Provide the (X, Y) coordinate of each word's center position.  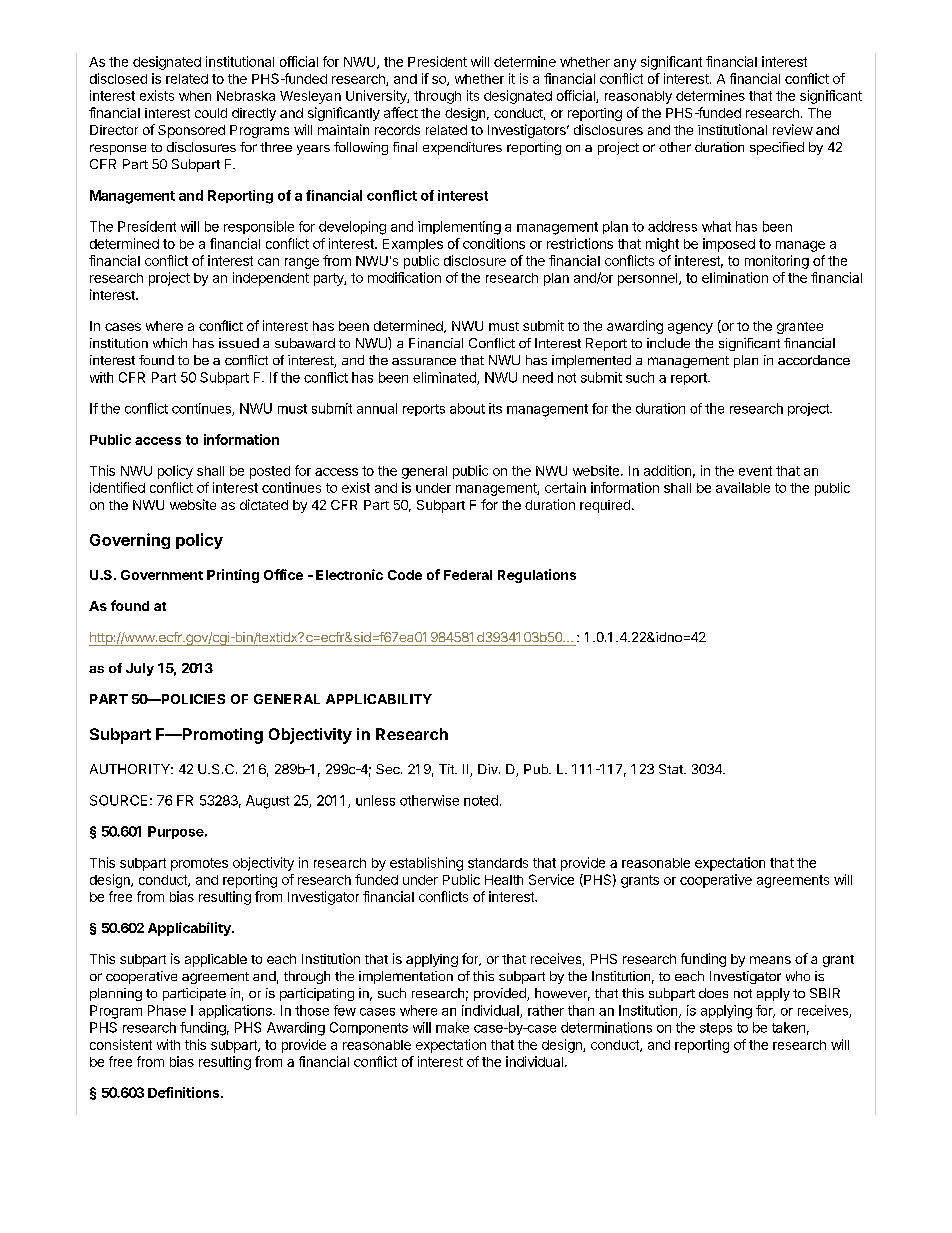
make (452, 1027)
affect (401, 112)
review (793, 129)
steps (716, 1029)
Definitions (185, 1092)
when (195, 96)
